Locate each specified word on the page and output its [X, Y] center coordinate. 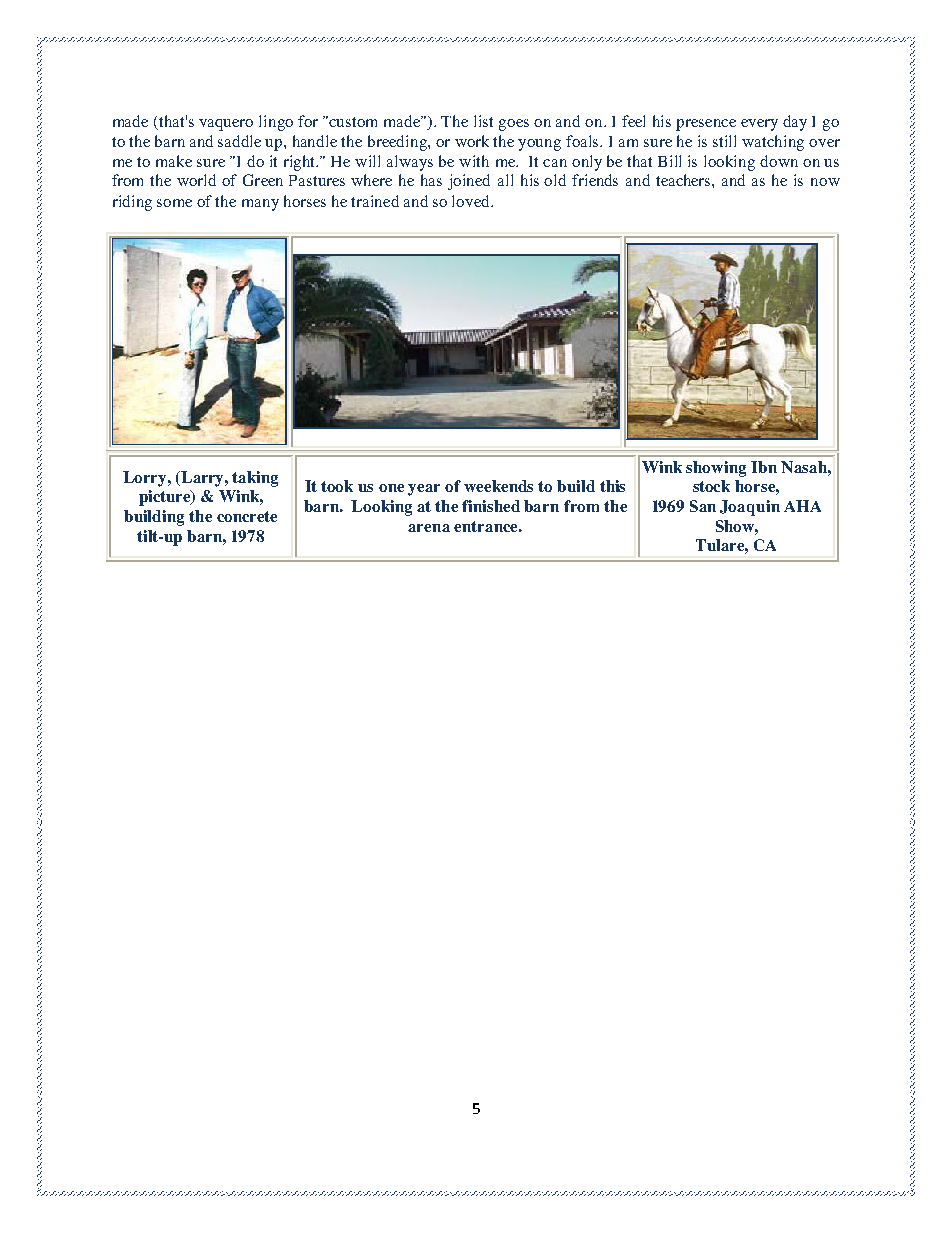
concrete [247, 516]
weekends [498, 486]
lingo [276, 123]
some [174, 203]
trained [375, 201]
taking [255, 479]
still [724, 141]
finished [491, 506]
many [260, 205]
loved [472, 201]
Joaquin [750, 508]
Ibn [764, 467]
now [825, 182]
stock [711, 486]
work [472, 141]
